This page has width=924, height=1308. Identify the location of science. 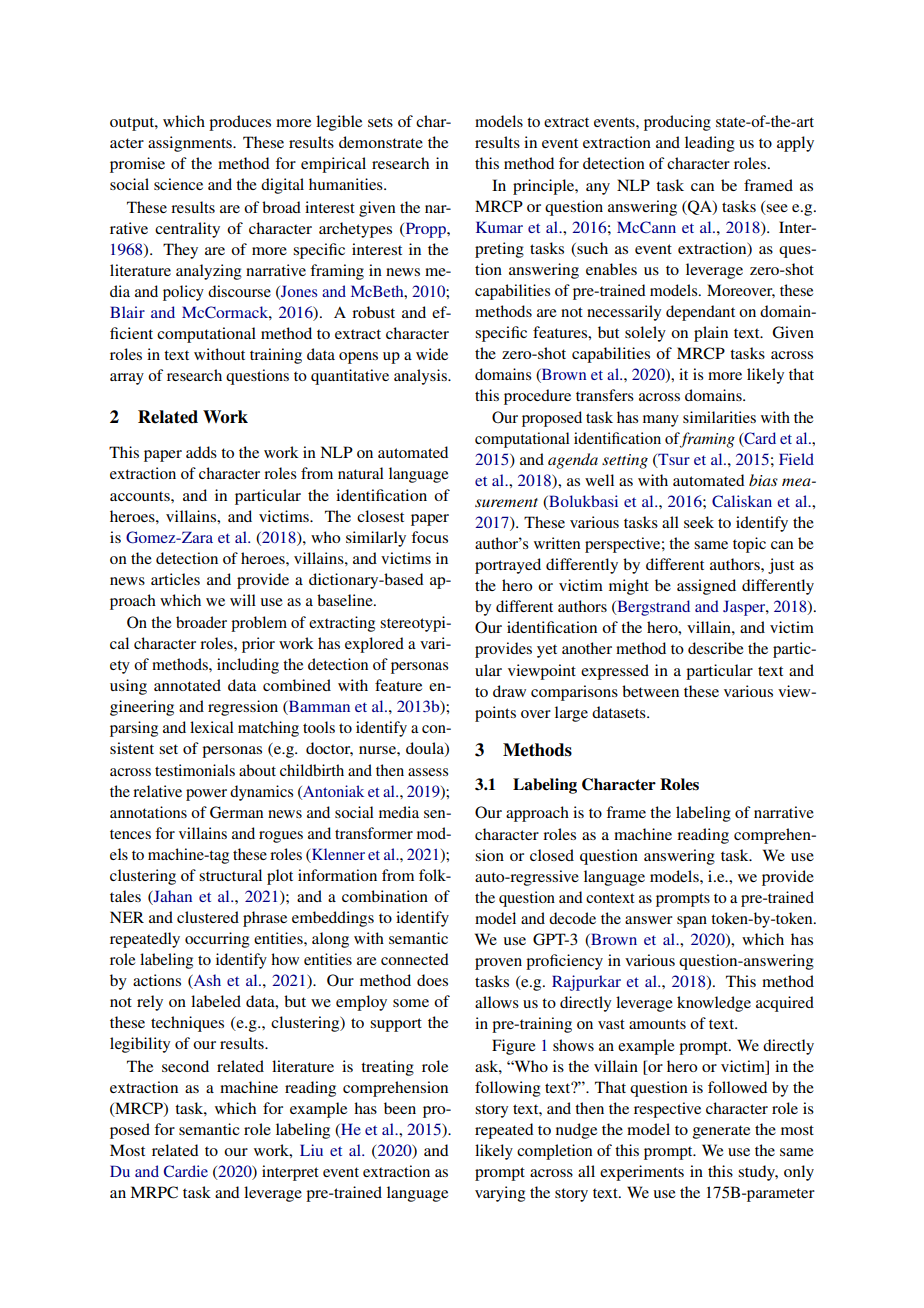
(178, 184).
